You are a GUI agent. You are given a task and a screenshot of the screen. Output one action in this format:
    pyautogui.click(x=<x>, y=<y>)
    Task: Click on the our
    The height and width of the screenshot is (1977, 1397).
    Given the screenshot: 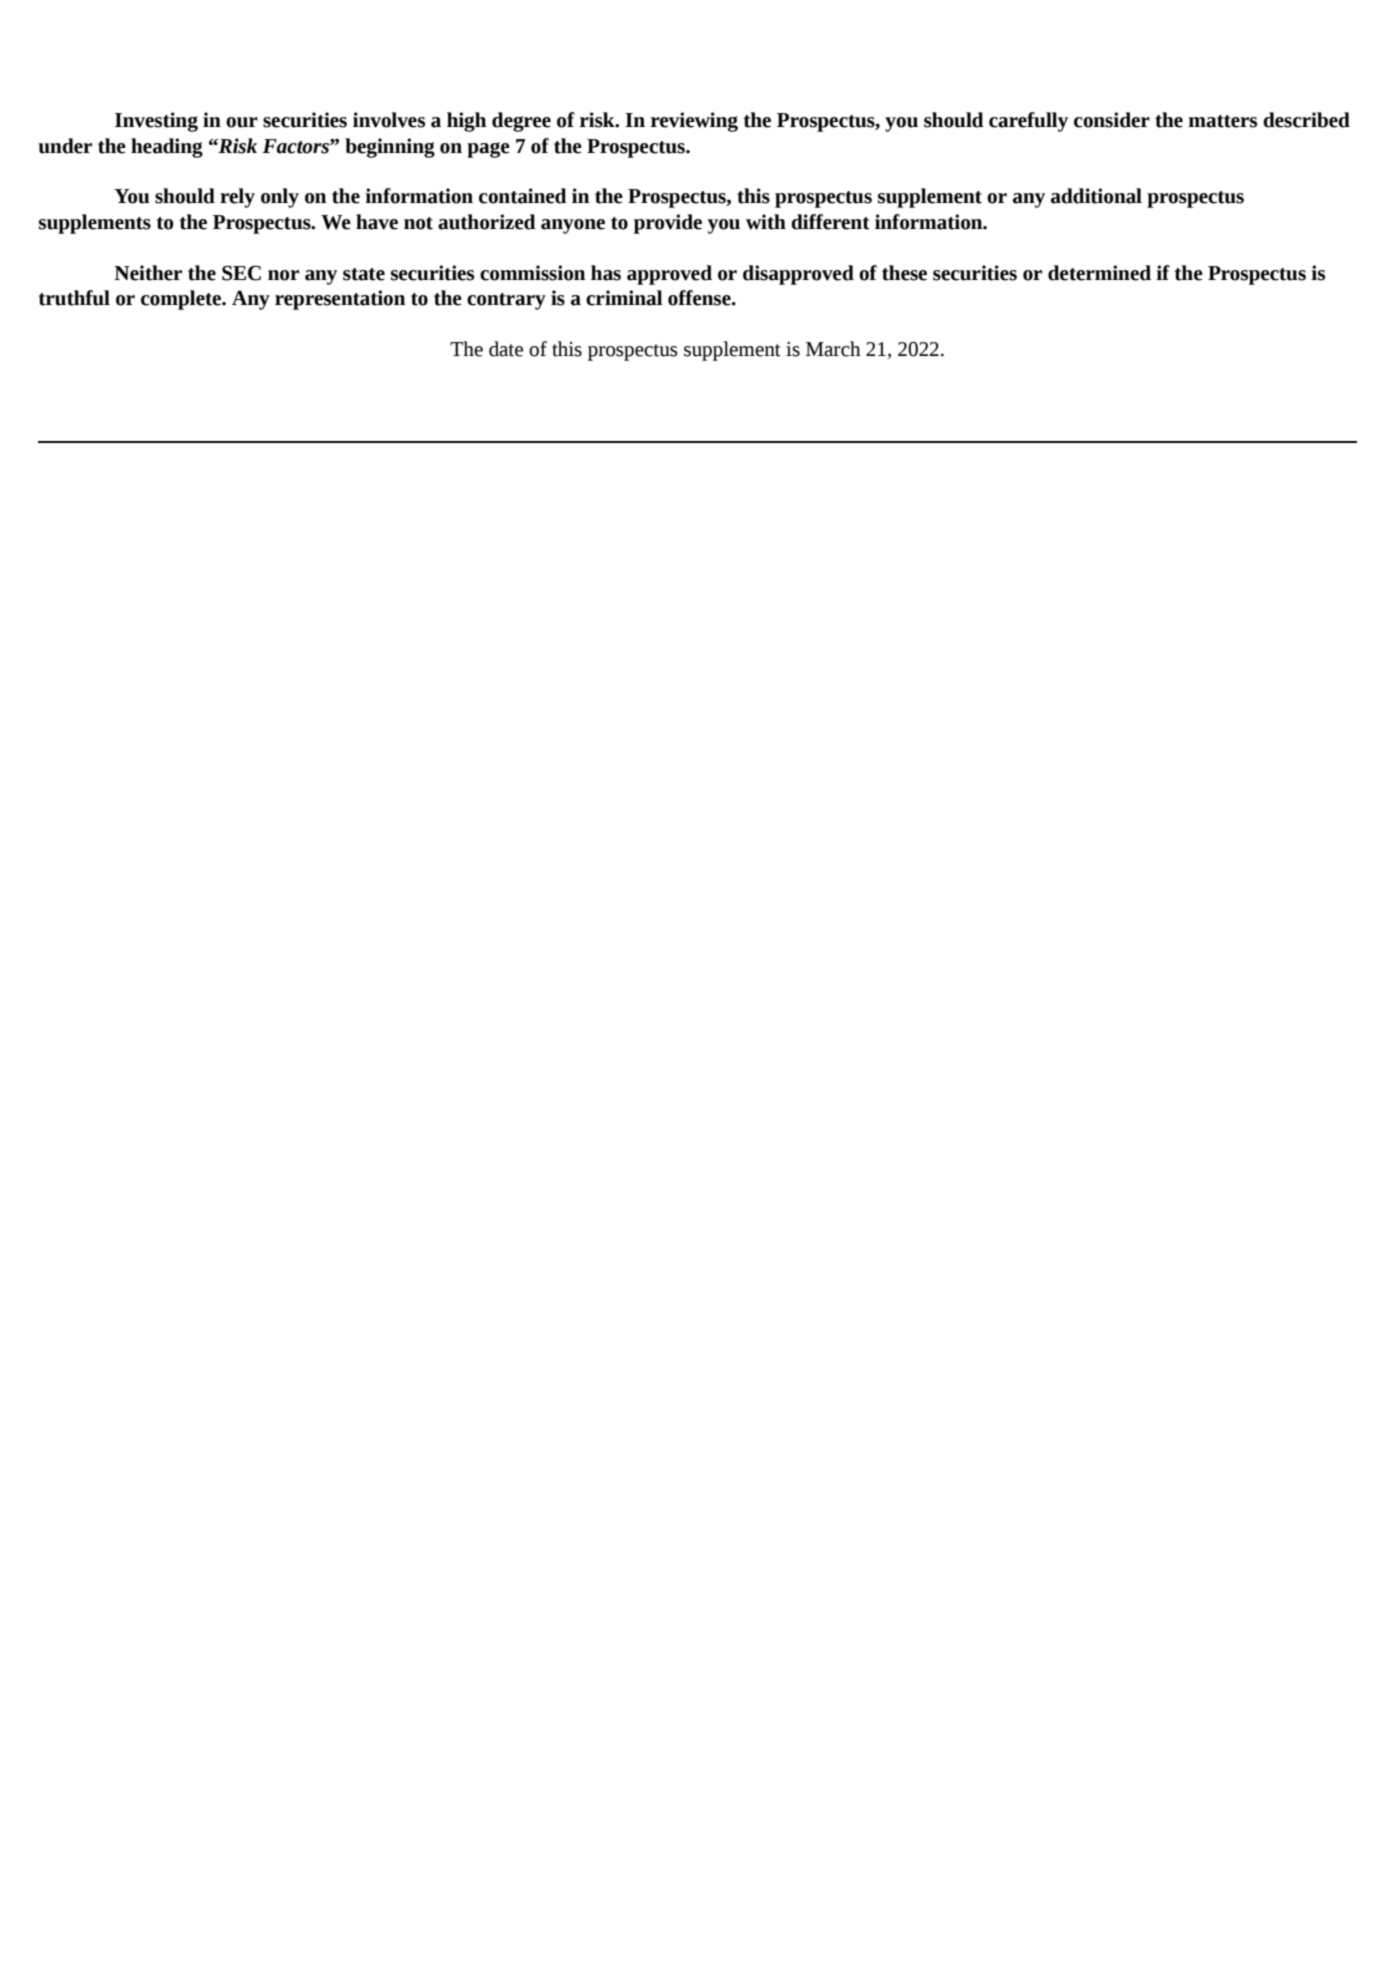 What is the action you would take?
    pyautogui.click(x=242, y=122)
